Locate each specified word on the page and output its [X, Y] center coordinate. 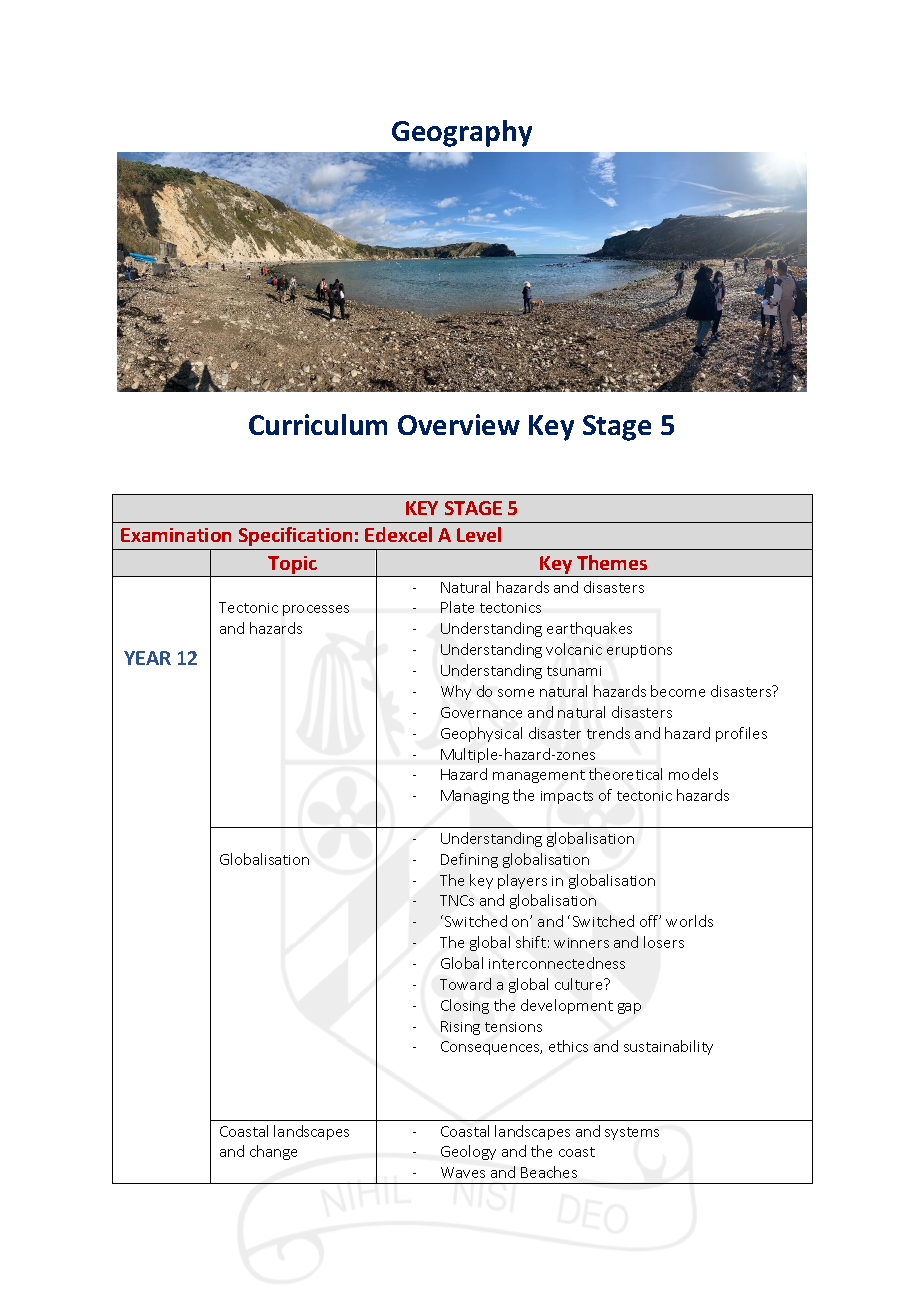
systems [632, 1133]
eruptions [639, 651]
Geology [468, 1152]
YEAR [147, 658]
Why [456, 692]
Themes [612, 562]
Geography [462, 133]
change [273, 1152]
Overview [459, 424]
